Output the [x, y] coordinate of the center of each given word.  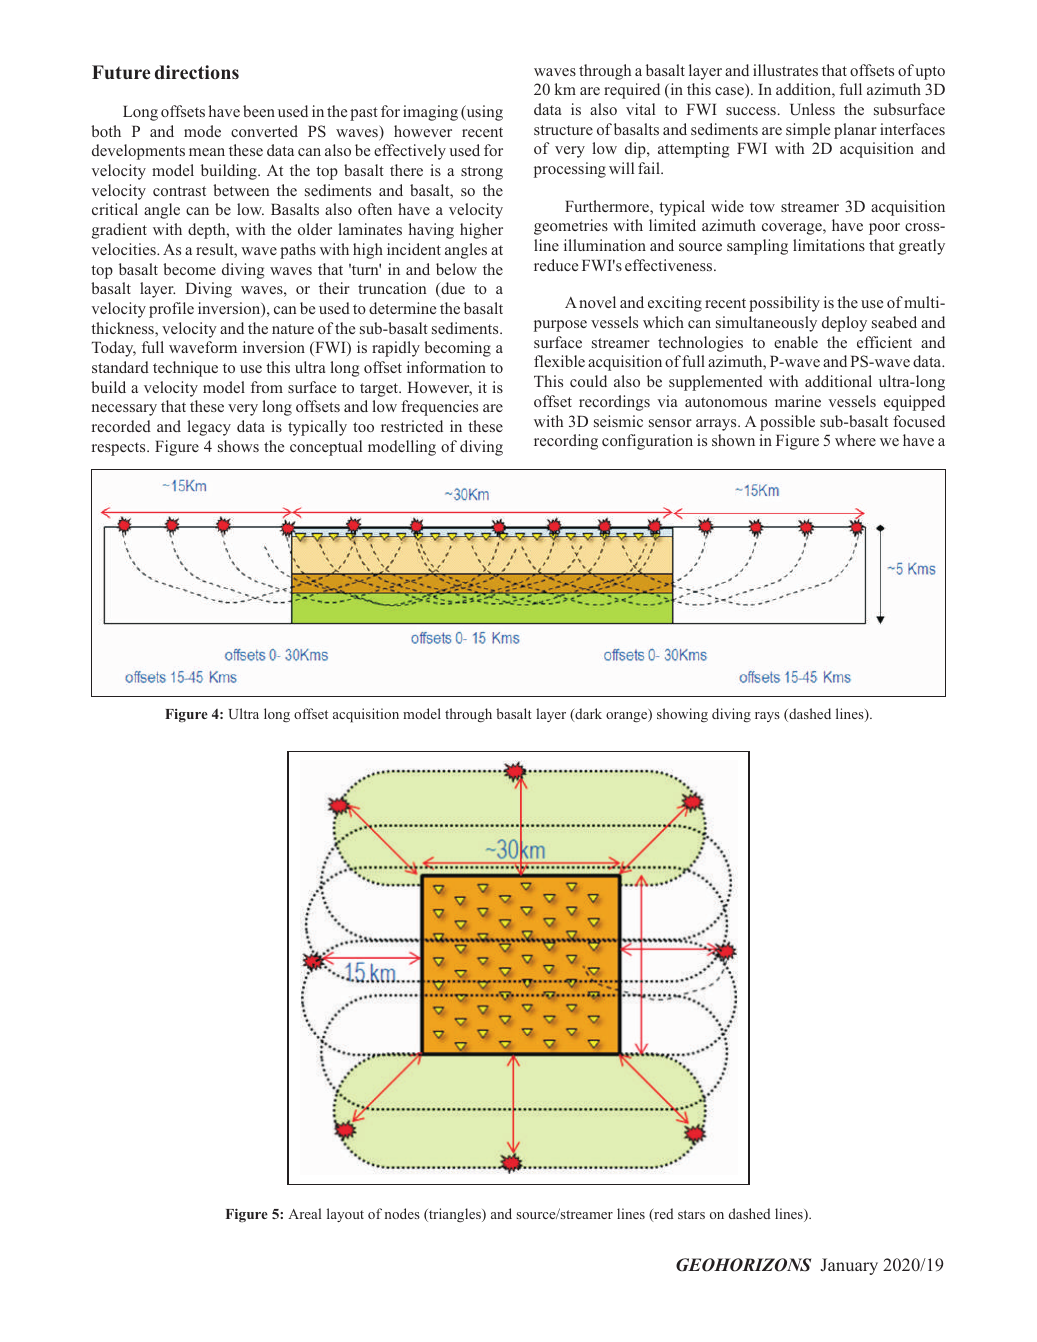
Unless [812, 109]
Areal [304, 1213]
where [855, 440]
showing [682, 715]
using [483, 113]
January [849, 1266]
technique [185, 369]
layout [345, 1215]
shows [238, 446]
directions [197, 72]
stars [691, 1214]
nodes [402, 1213]
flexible [559, 361]
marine [798, 401]
